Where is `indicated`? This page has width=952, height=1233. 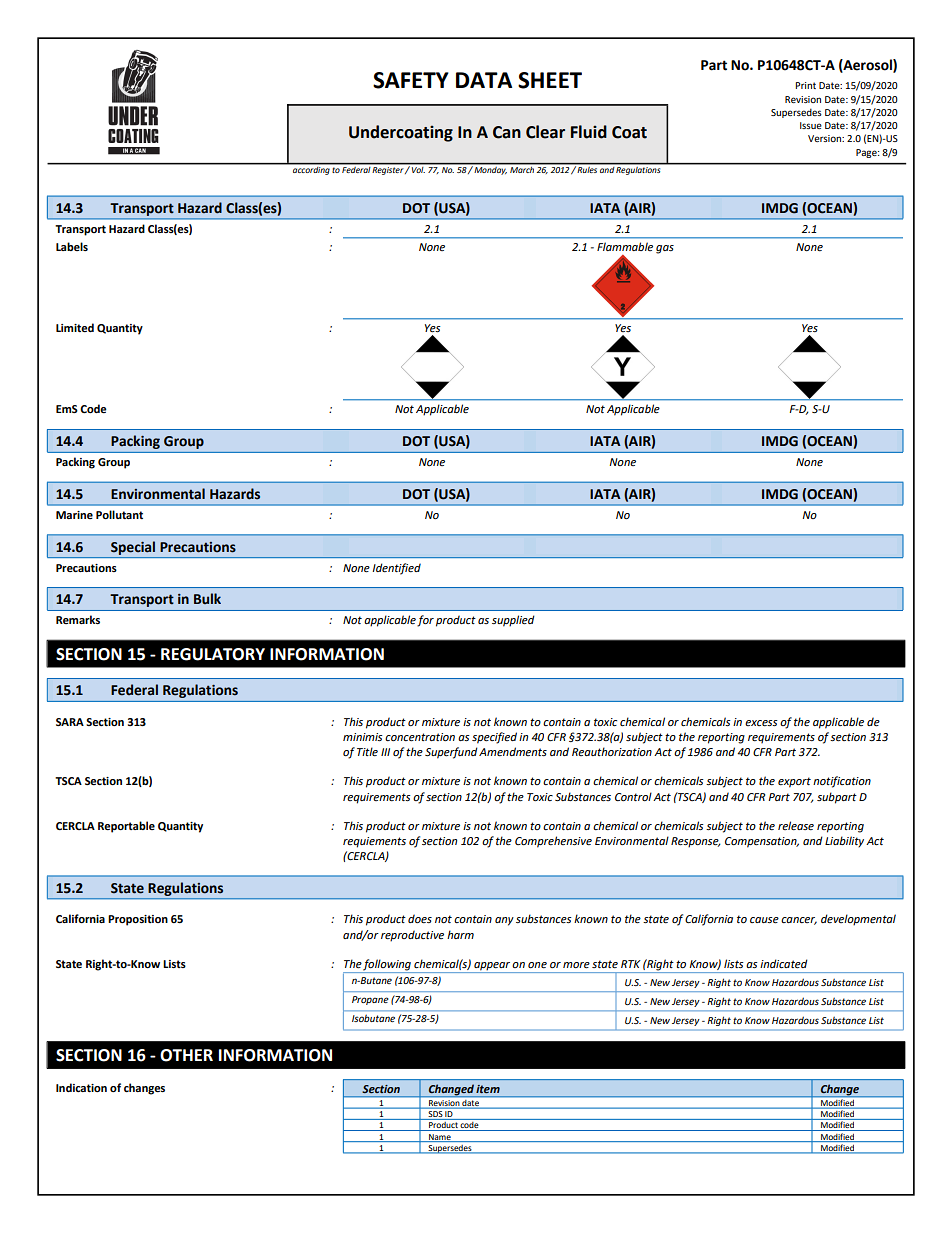
indicated is located at coordinates (784, 964).
